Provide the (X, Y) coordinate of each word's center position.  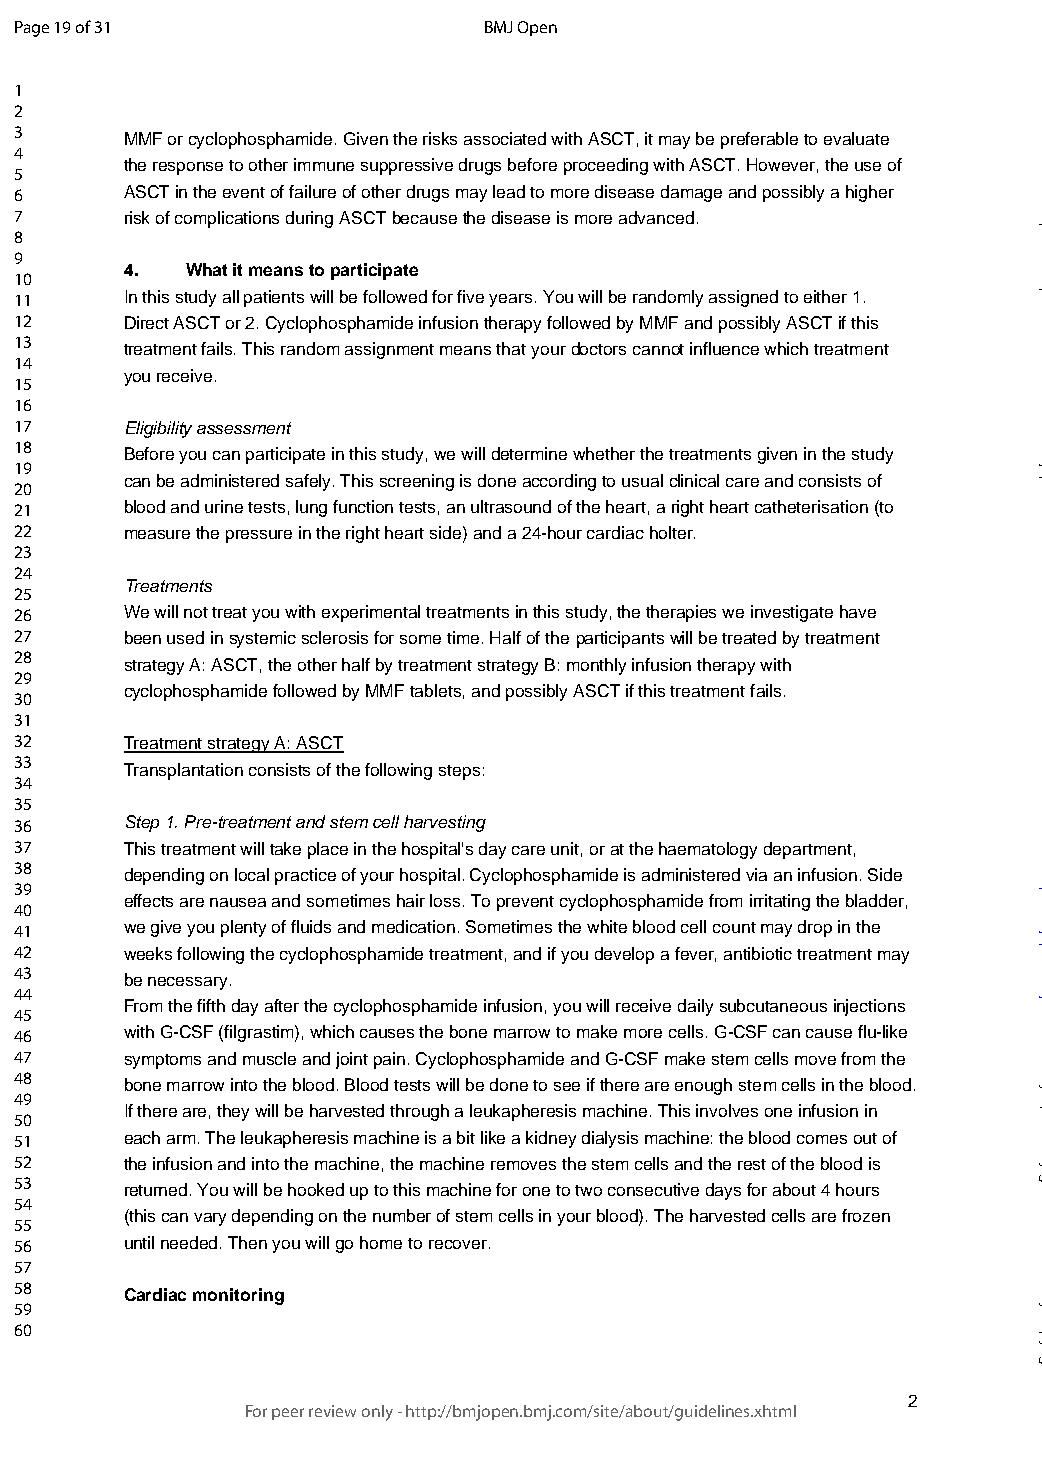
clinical (694, 480)
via (756, 874)
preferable (759, 140)
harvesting (445, 823)
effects (149, 900)
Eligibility (159, 429)
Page (32, 29)
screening (417, 482)
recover (458, 1244)
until (139, 1242)
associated (505, 138)
